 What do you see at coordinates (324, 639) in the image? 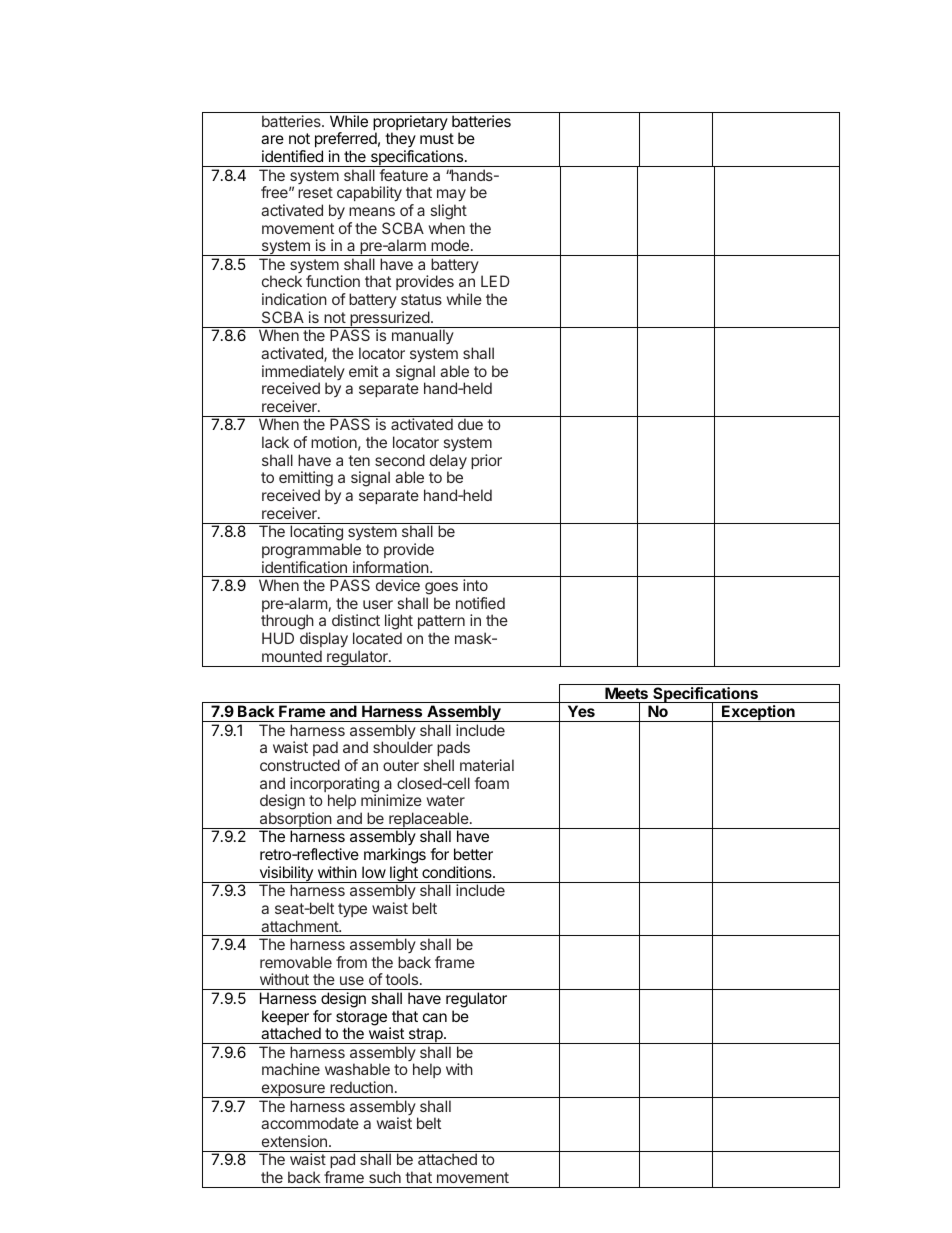
I see `display` at bounding box center [324, 639].
